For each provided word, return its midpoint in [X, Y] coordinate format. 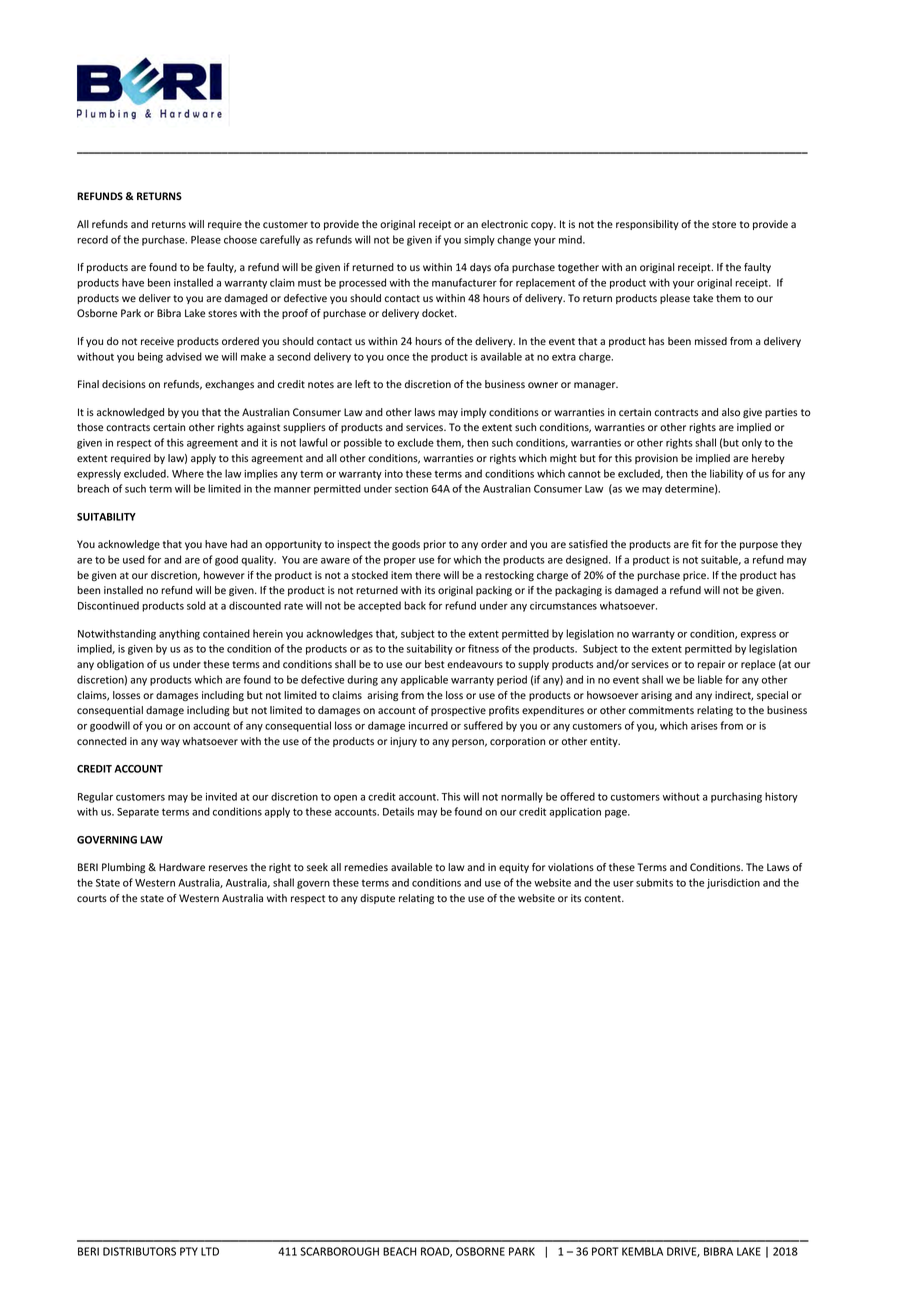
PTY [189, 1251]
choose [240, 239]
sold [196, 605]
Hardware [182, 867]
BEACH [399, 1251]
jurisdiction [733, 883]
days [480, 268]
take [703, 298]
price [695, 576]
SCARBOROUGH [339, 1251]
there [428, 575]
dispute [377, 899]
